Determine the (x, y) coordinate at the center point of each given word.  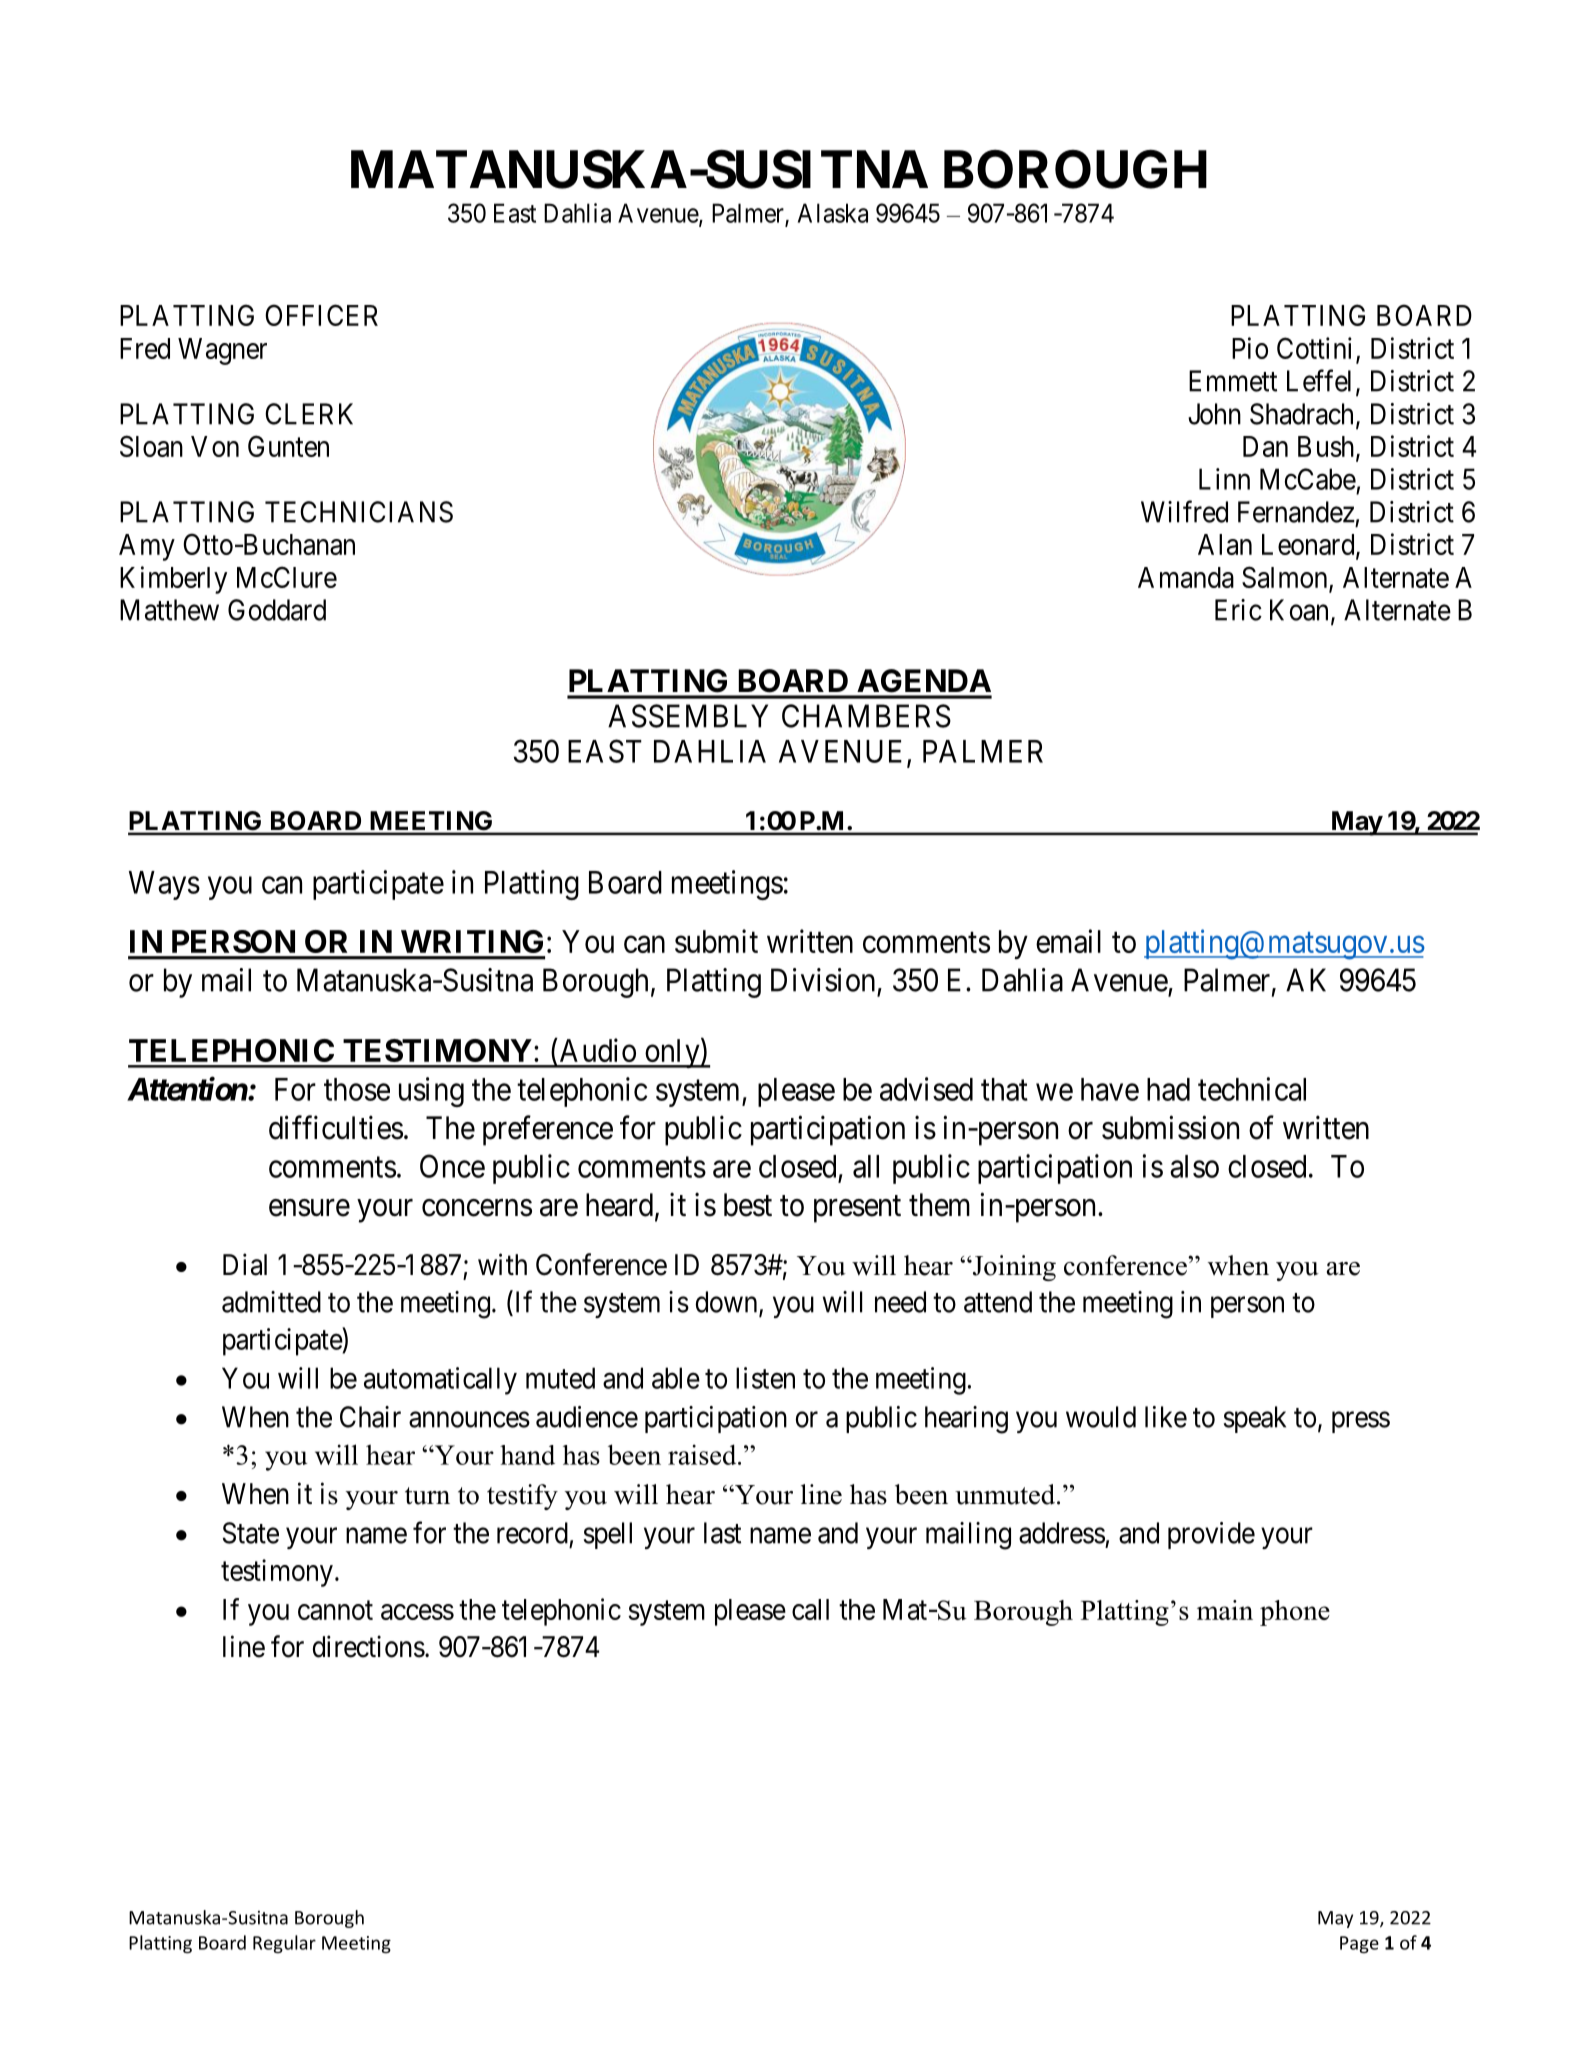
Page (1359, 1944)
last (722, 1533)
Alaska (833, 213)
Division (823, 980)
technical (1252, 1089)
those (357, 1089)
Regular (284, 1944)
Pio (1250, 348)
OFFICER (321, 315)
